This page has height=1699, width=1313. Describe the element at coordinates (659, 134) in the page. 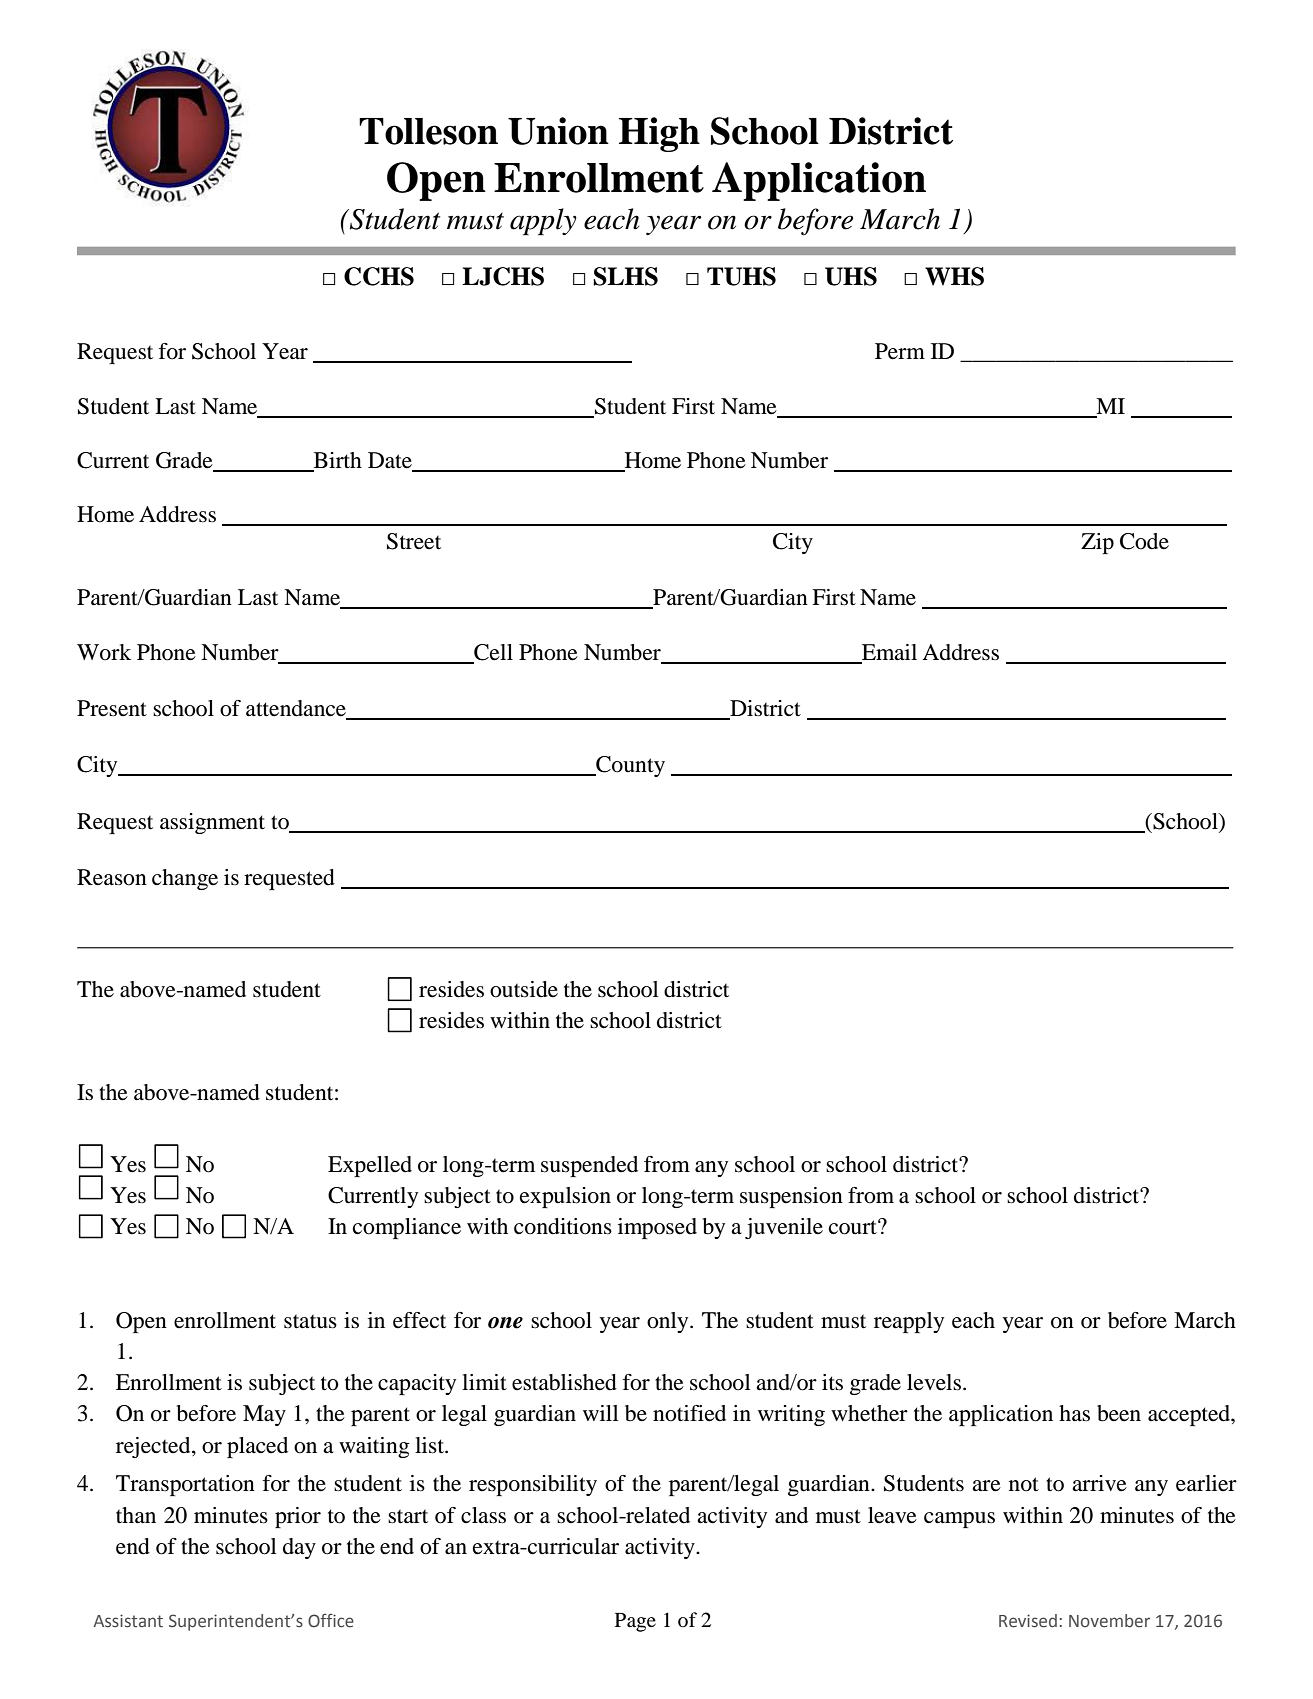

I see `High` at that location.
